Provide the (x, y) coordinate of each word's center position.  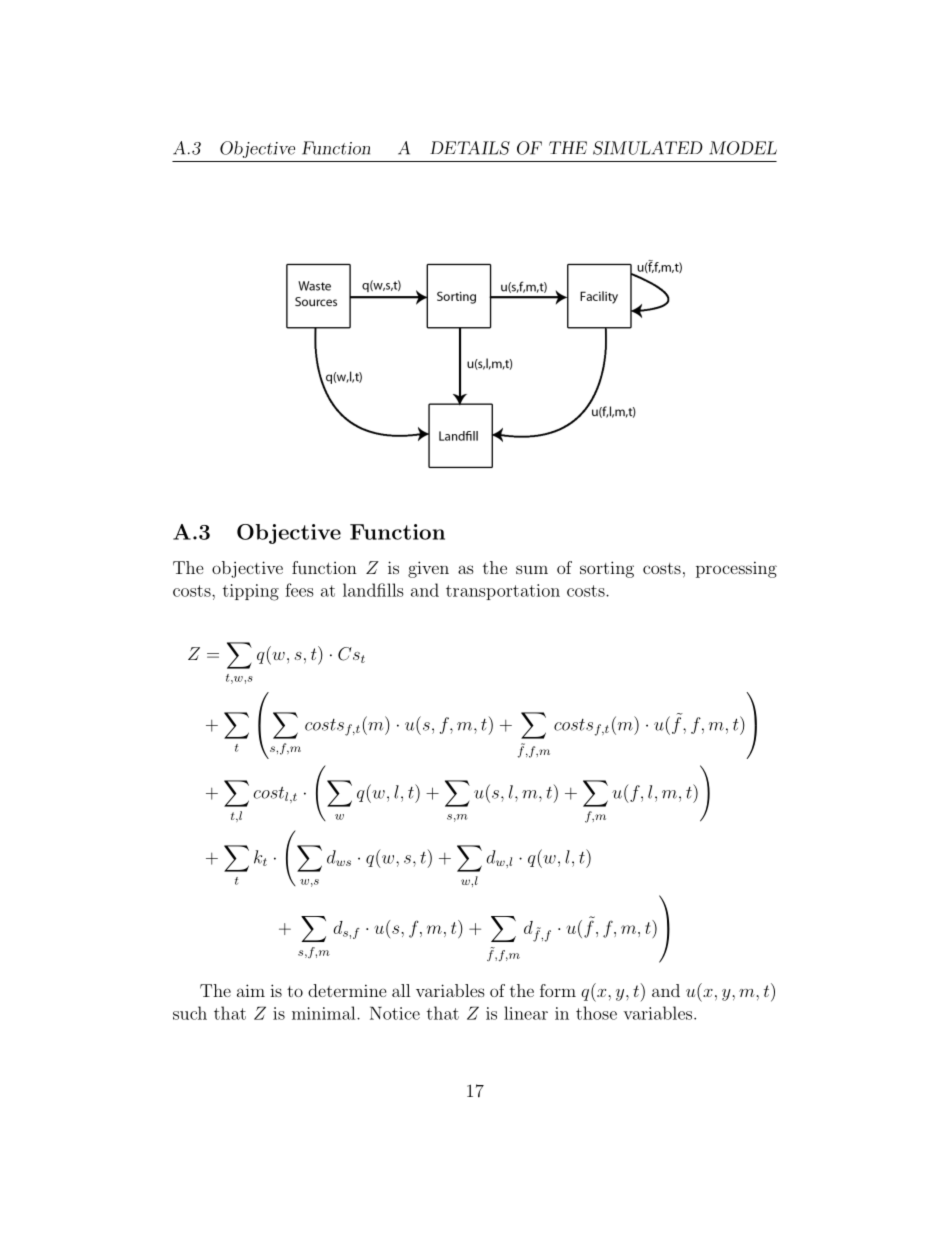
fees (299, 590)
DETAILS (470, 148)
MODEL (743, 148)
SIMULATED (648, 148)
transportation (503, 592)
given (428, 569)
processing (736, 569)
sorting (607, 569)
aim (251, 990)
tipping (251, 592)
